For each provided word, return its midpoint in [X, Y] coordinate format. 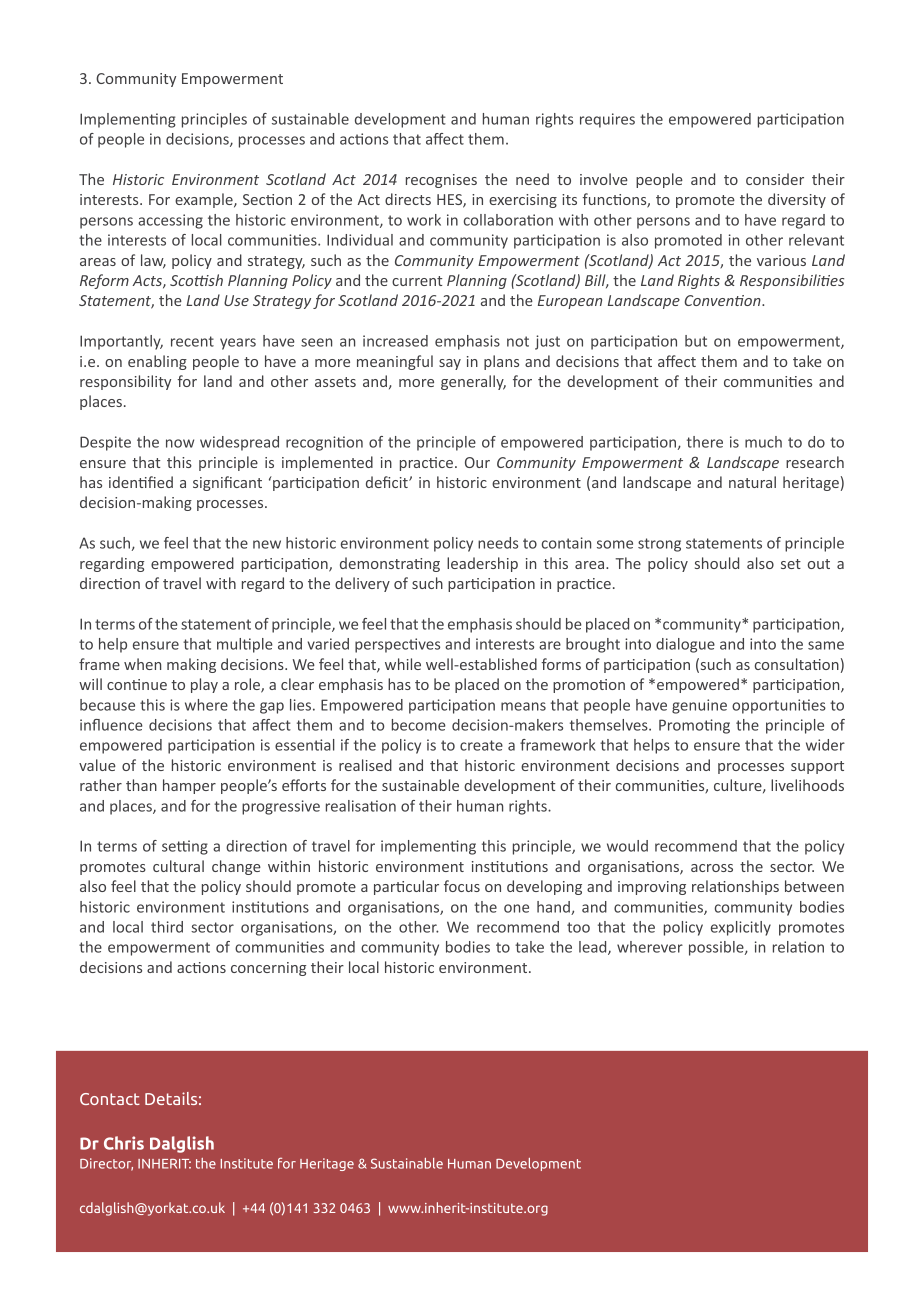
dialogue [685, 645]
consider [775, 179]
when [142, 664]
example [205, 200]
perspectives [397, 645]
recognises [441, 181]
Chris [124, 1143]
